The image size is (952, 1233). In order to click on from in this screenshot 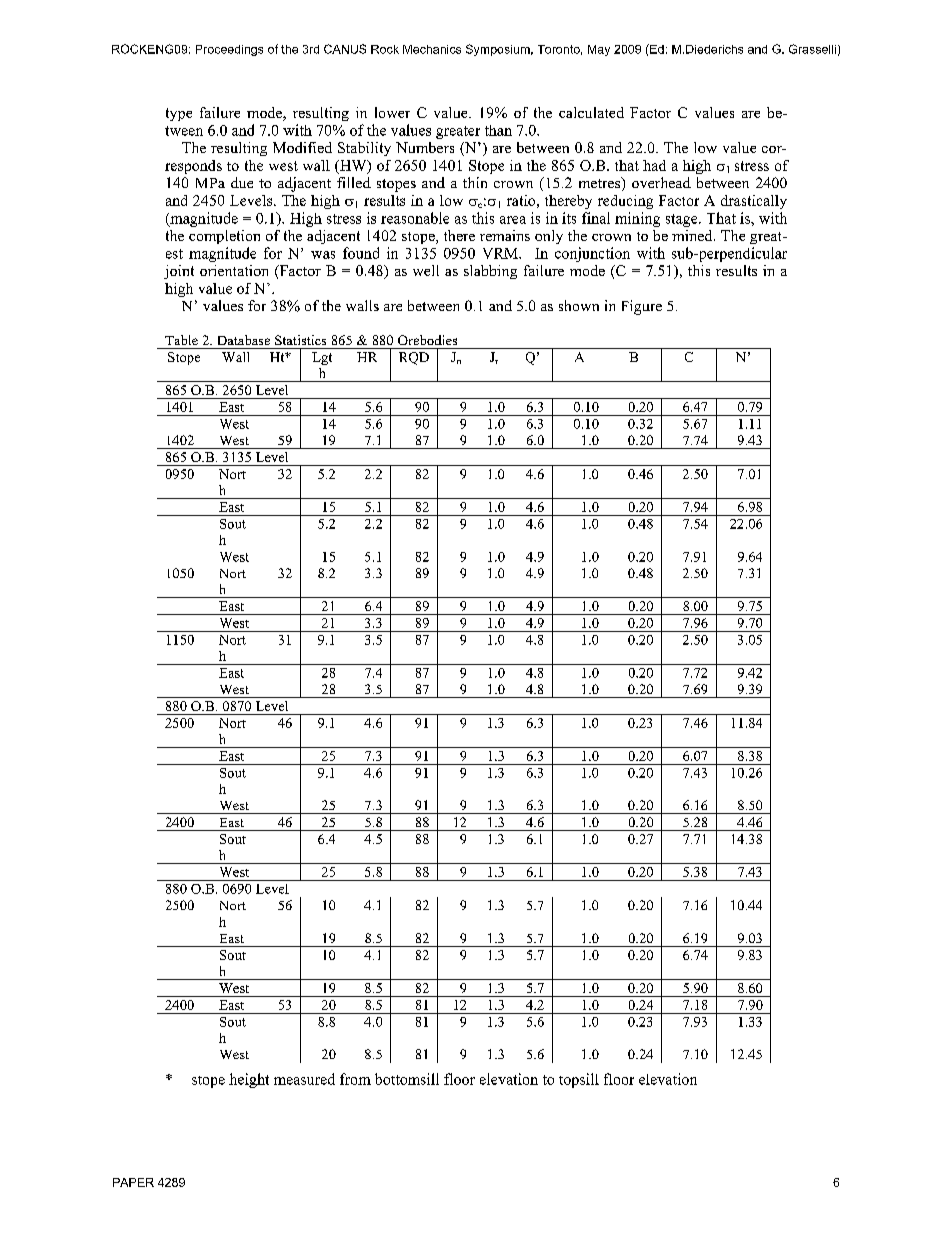, I will do `click(355, 1079)`.
